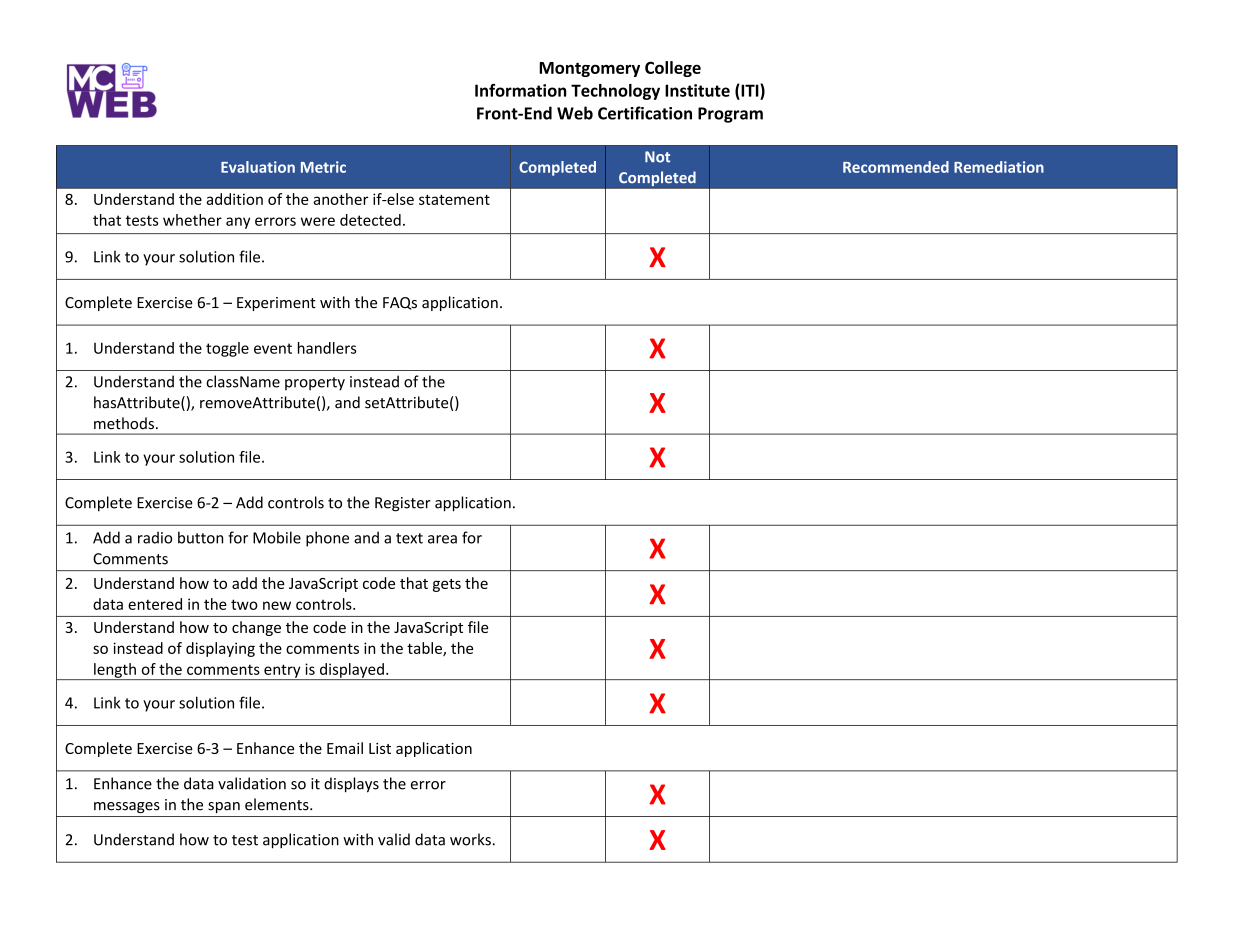 This screenshot has height=952, width=1233. What do you see at coordinates (442, 539) in the screenshot?
I see `area` at bounding box center [442, 539].
